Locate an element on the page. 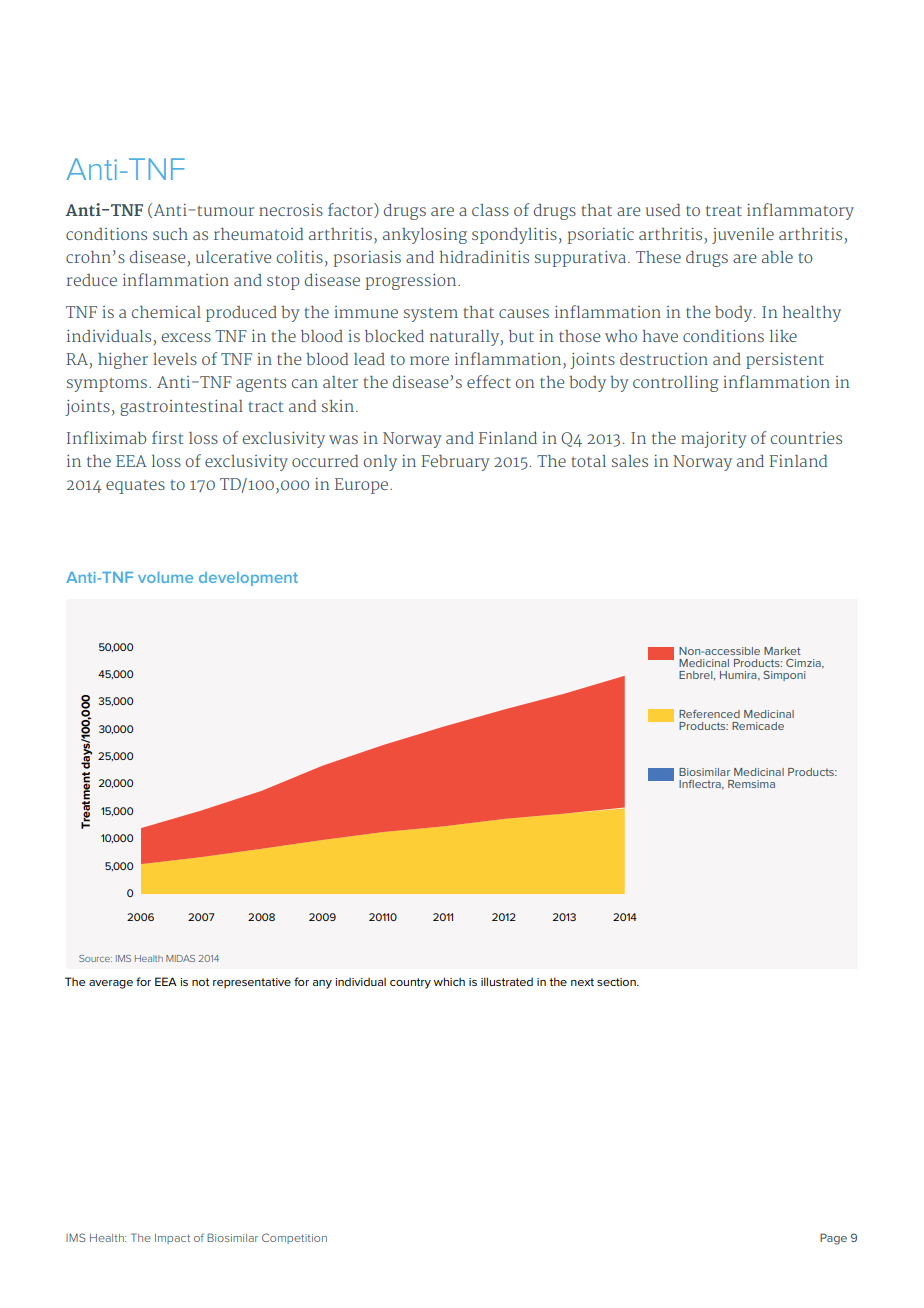 This page has height=1308, width=924. juvenile is located at coordinates (743, 236).
